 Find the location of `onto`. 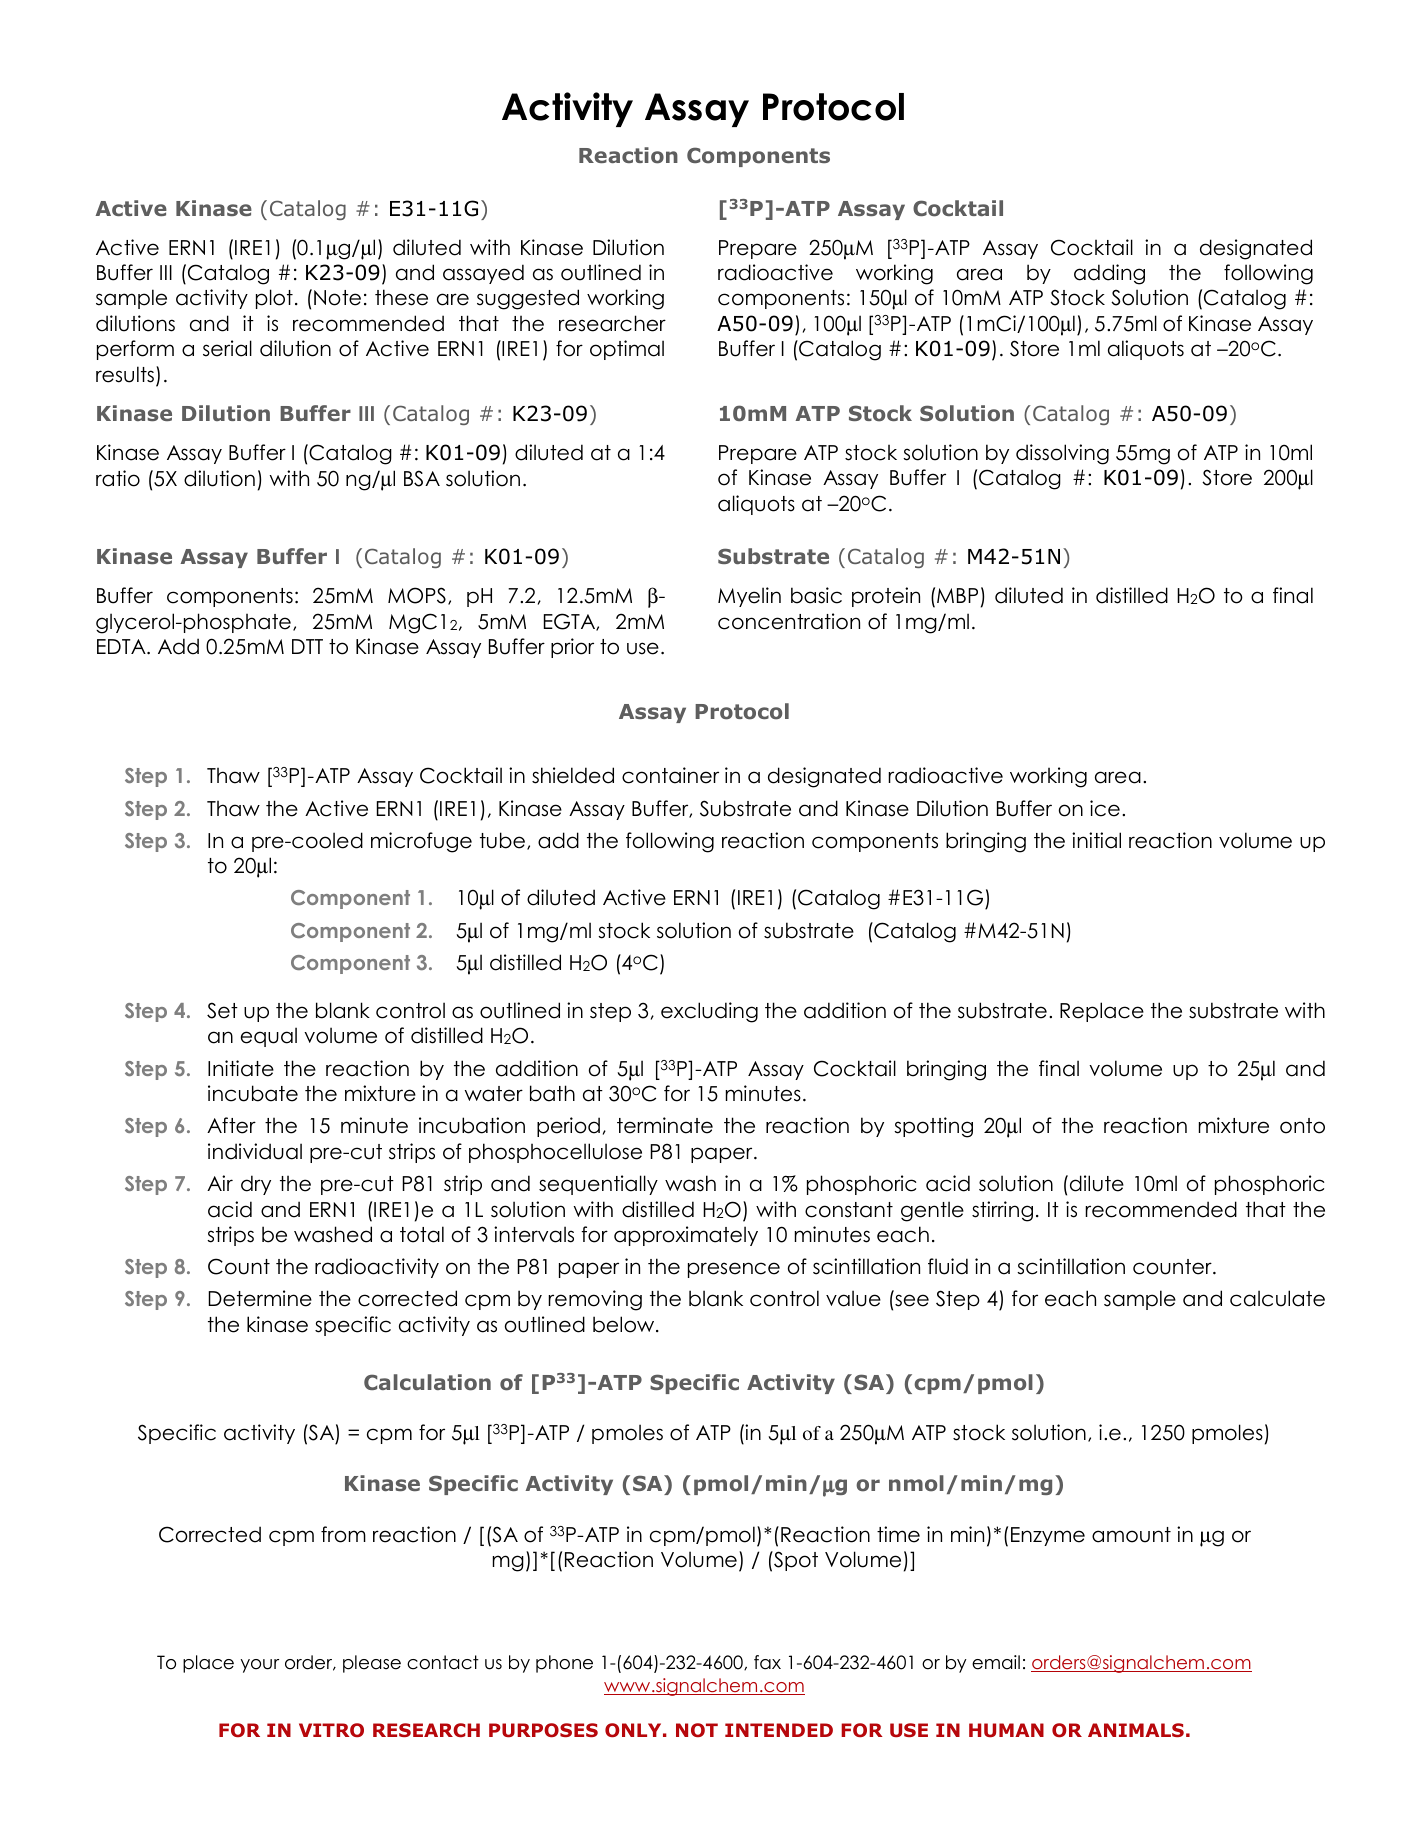

onto is located at coordinates (1302, 1126).
